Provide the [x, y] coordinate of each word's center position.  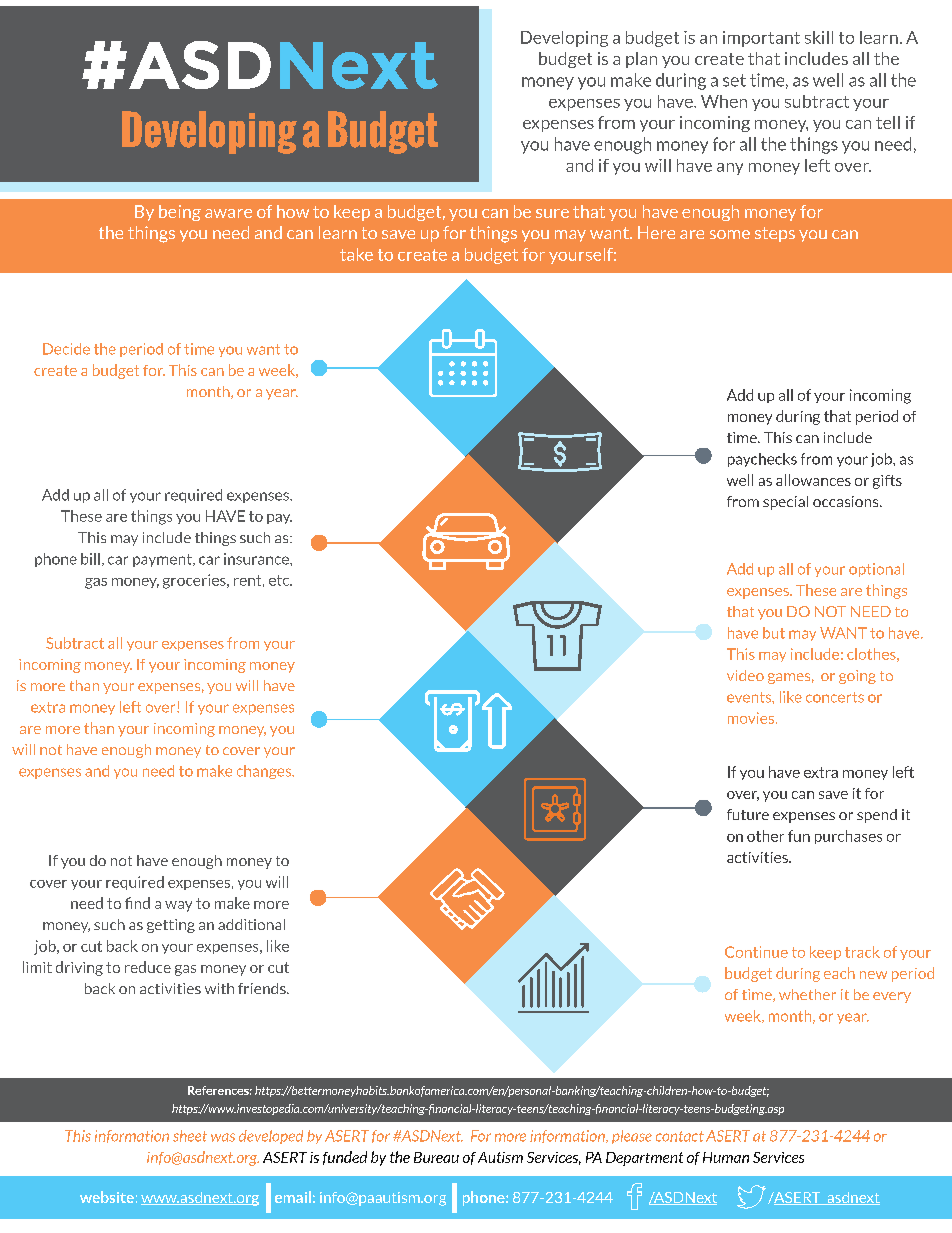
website [107, 1197]
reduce [148, 967]
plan [641, 60]
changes [265, 772]
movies [752, 718]
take [356, 254]
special [785, 503]
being [180, 213]
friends [263, 988]
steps [775, 234]
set [734, 80]
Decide [66, 349]
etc [280, 580]
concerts [835, 697]
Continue [756, 952]
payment [163, 560]
